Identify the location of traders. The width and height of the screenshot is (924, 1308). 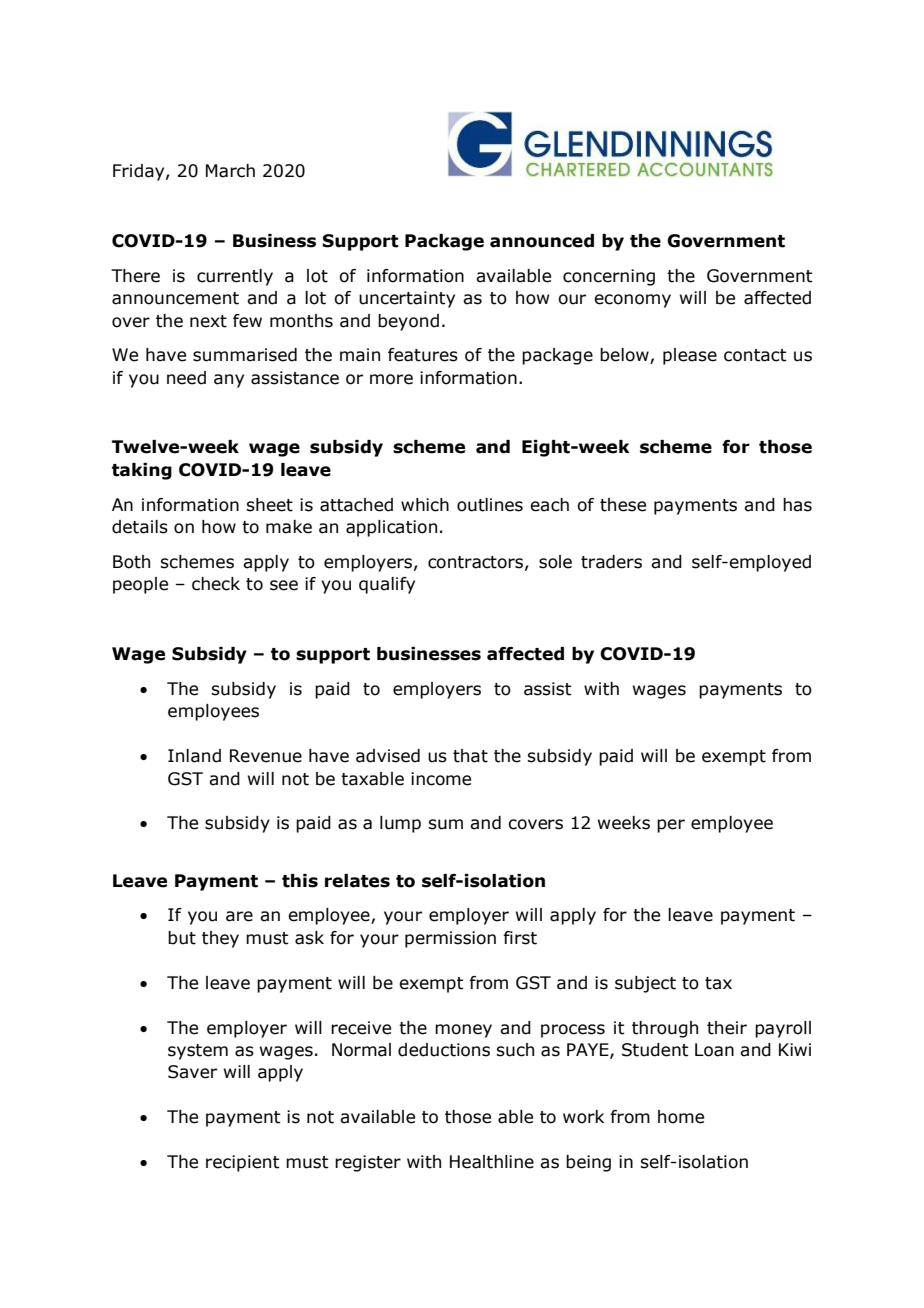
(611, 562).
